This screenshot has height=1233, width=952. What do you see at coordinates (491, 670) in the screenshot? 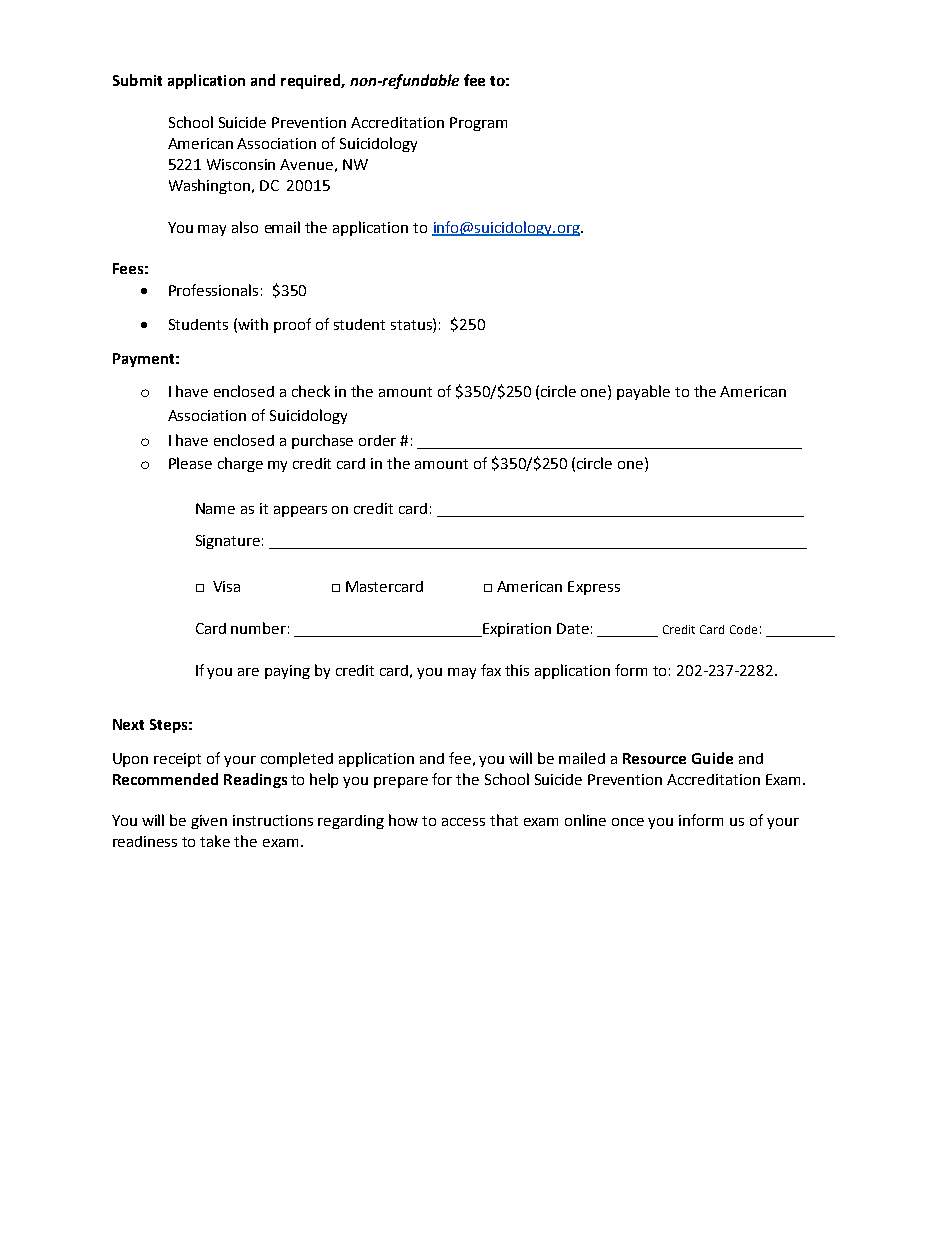
I see `fax` at bounding box center [491, 670].
